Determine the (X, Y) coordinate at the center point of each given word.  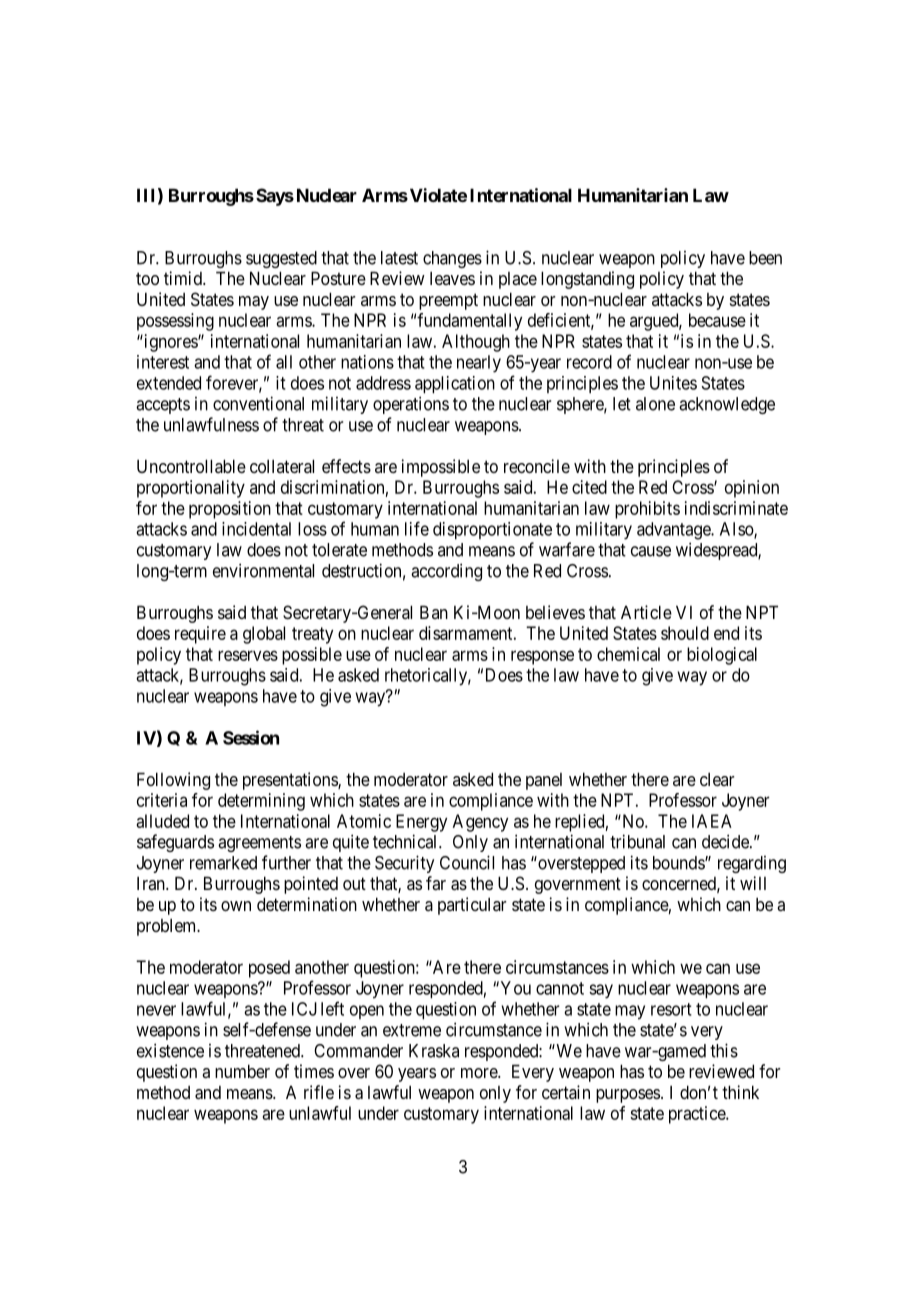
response (542, 657)
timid (184, 278)
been (765, 258)
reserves (248, 655)
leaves (452, 278)
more (480, 1073)
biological (722, 656)
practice (698, 1115)
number (242, 1071)
